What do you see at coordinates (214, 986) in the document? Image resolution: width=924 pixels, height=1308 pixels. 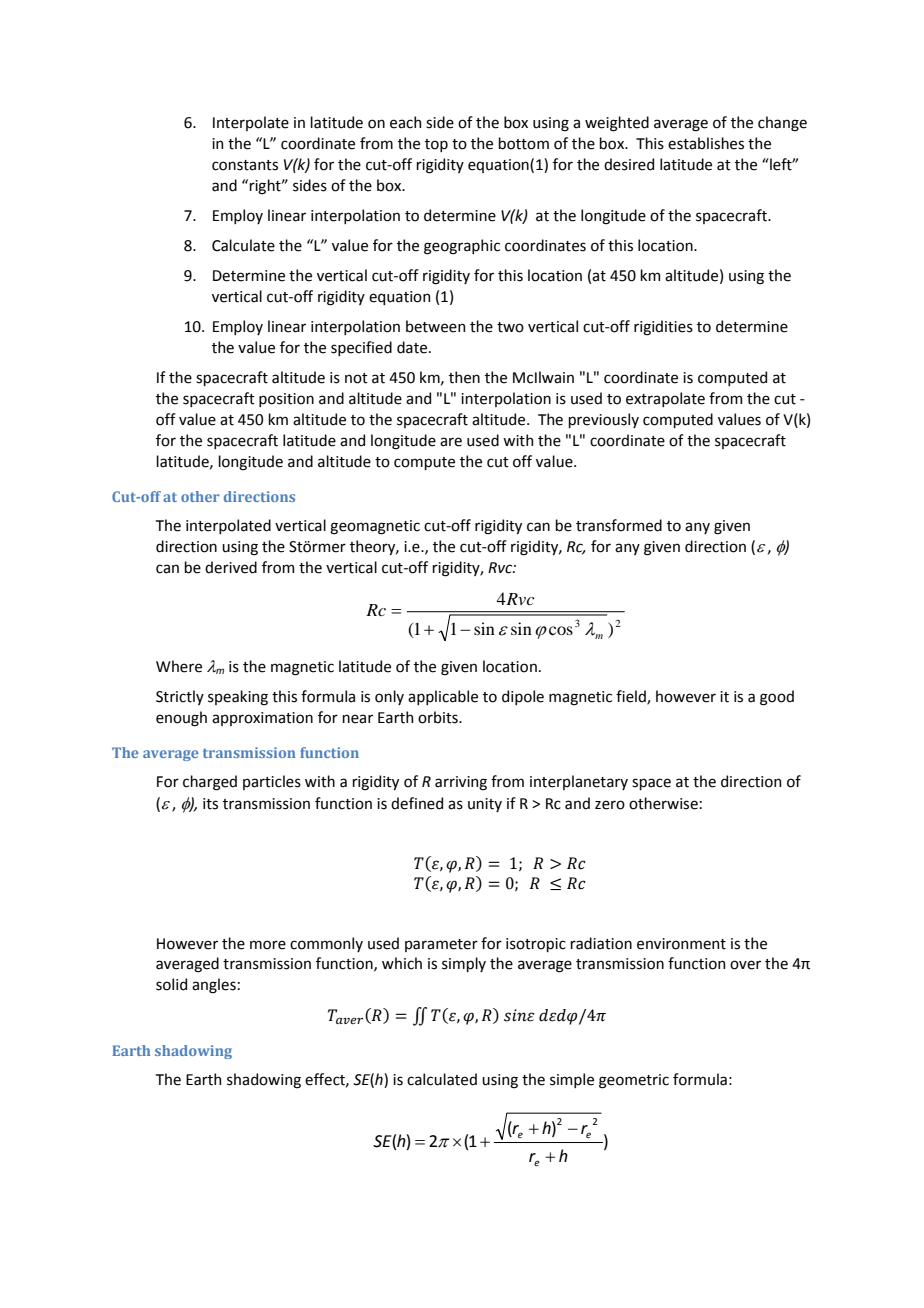 I see `angles` at bounding box center [214, 986].
